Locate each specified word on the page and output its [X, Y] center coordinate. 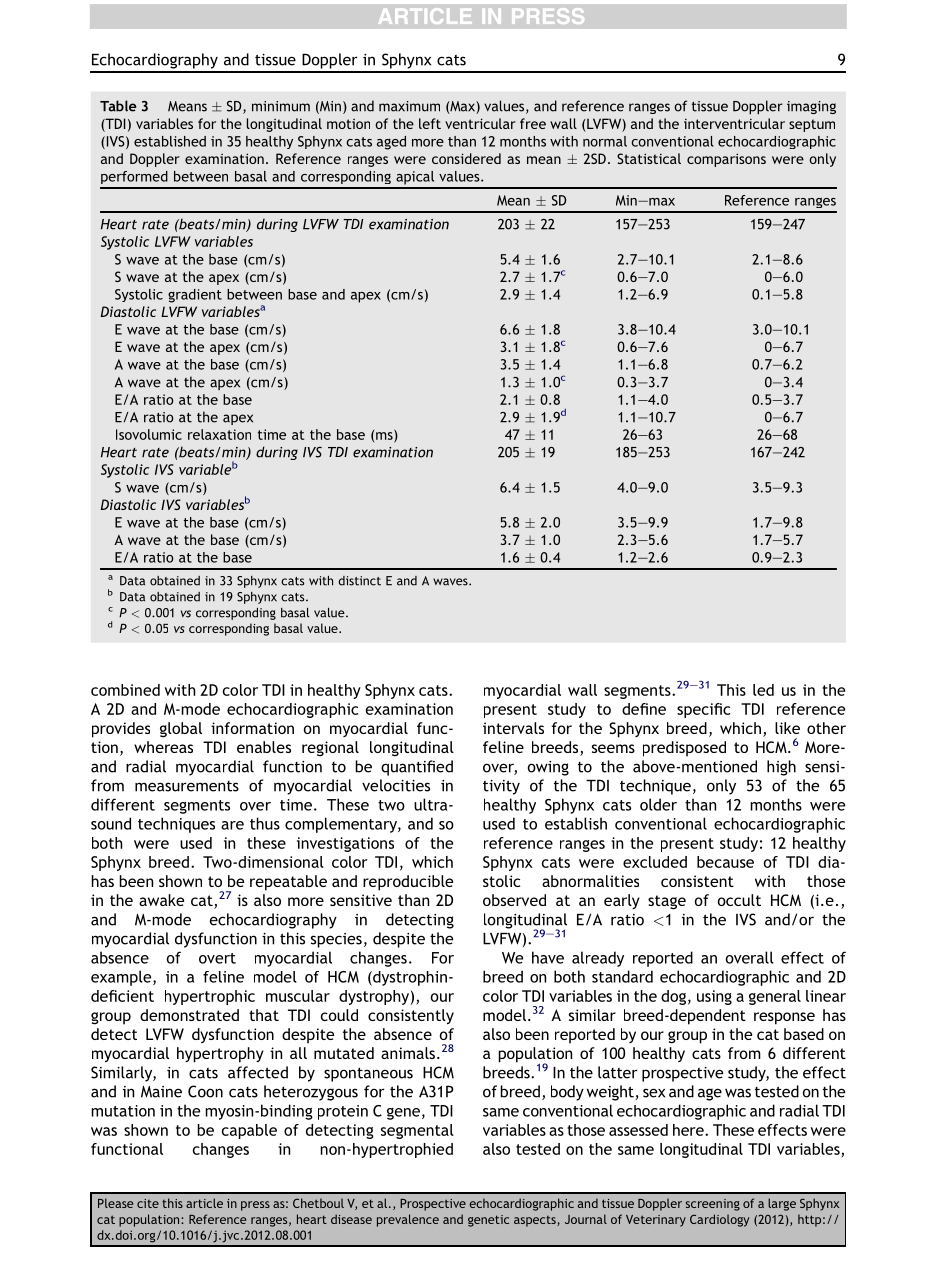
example [122, 978]
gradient [195, 296]
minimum [281, 106]
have [548, 957]
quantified [417, 768]
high [781, 768]
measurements [187, 786]
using [714, 997]
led [763, 690]
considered [466, 158]
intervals [513, 728]
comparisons [726, 160]
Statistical [649, 158]
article [204, 1203]
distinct [359, 581]
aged [391, 143]
